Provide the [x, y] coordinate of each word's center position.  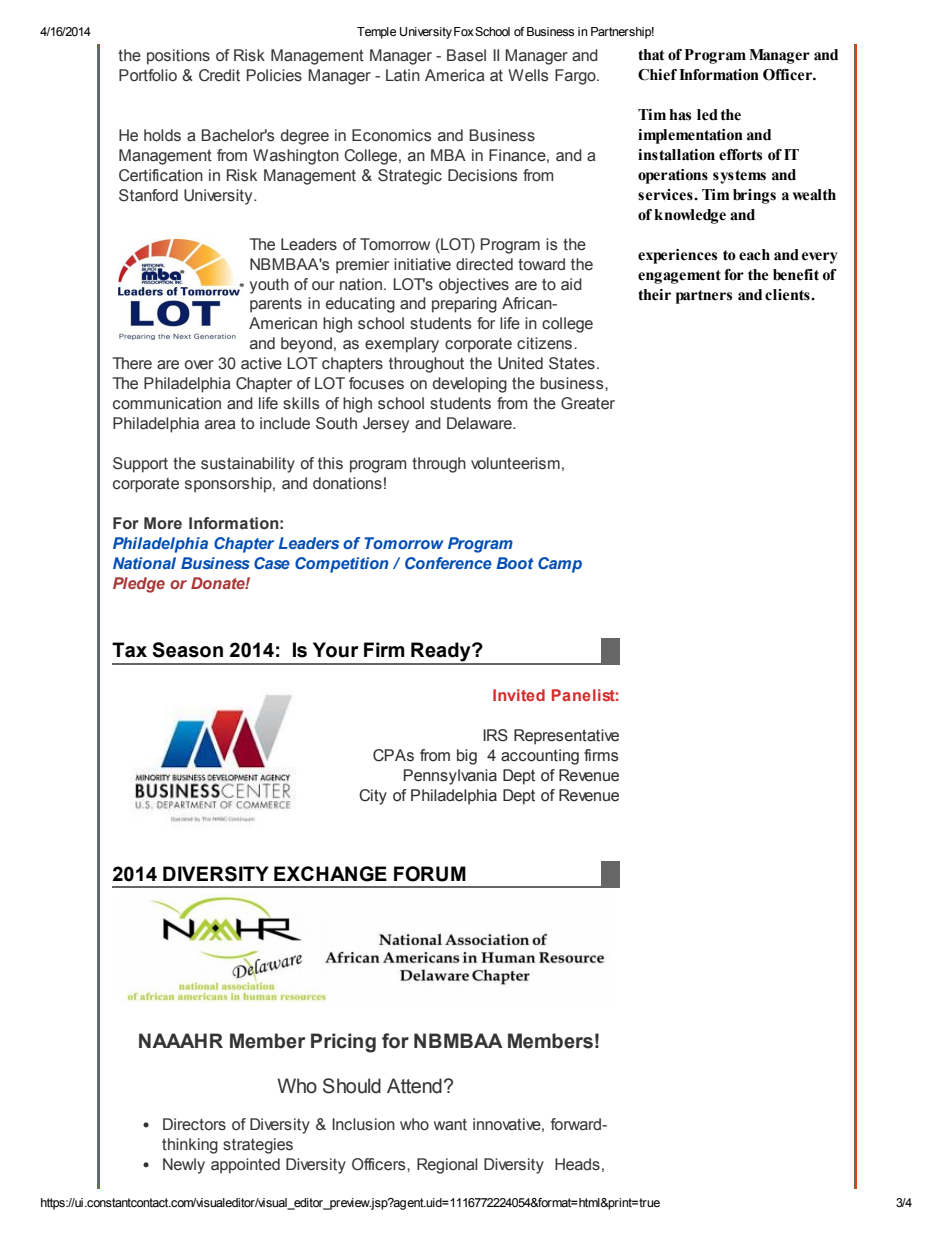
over [199, 364]
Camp [560, 565]
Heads [577, 1164]
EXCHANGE [330, 874]
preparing [464, 305]
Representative [566, 737]
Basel [466, 55]
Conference [448, 563]
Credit [219, 75]
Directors [194, 1124]
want [450, 1125]
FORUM [430, 874]
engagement [679, 277]
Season [187, 650]
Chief [657, 75]
